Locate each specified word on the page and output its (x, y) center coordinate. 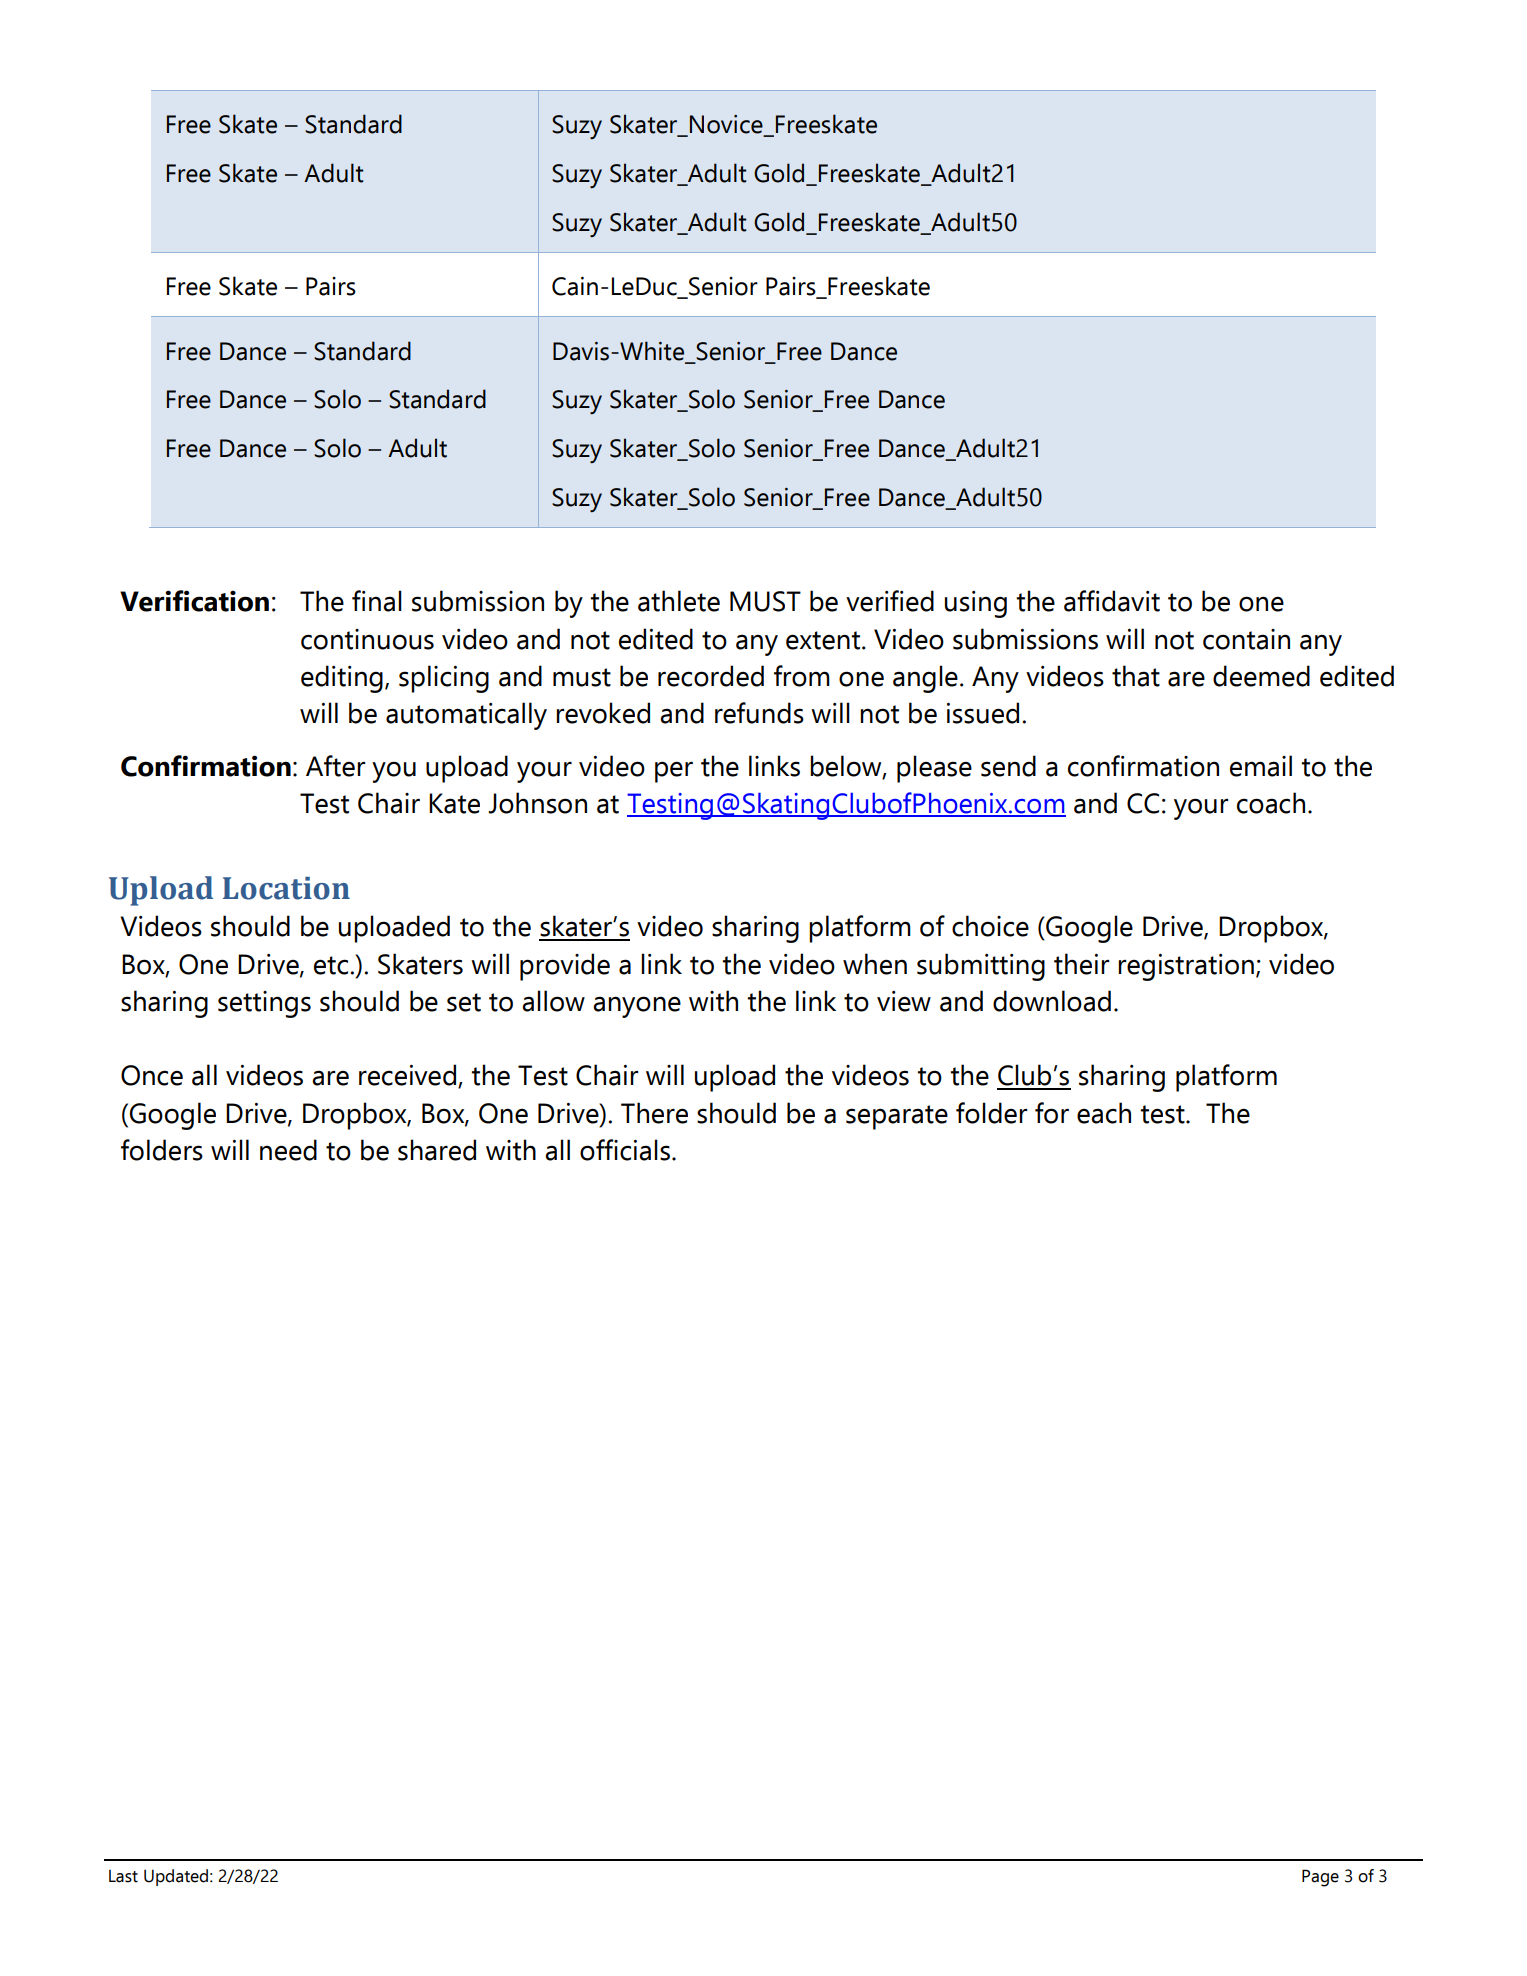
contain (1246, 639)
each (1104, 1113)
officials (625, 1150)
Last (123, 1876)
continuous (367, 639)
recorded (711, 676)
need (288, 1150)
